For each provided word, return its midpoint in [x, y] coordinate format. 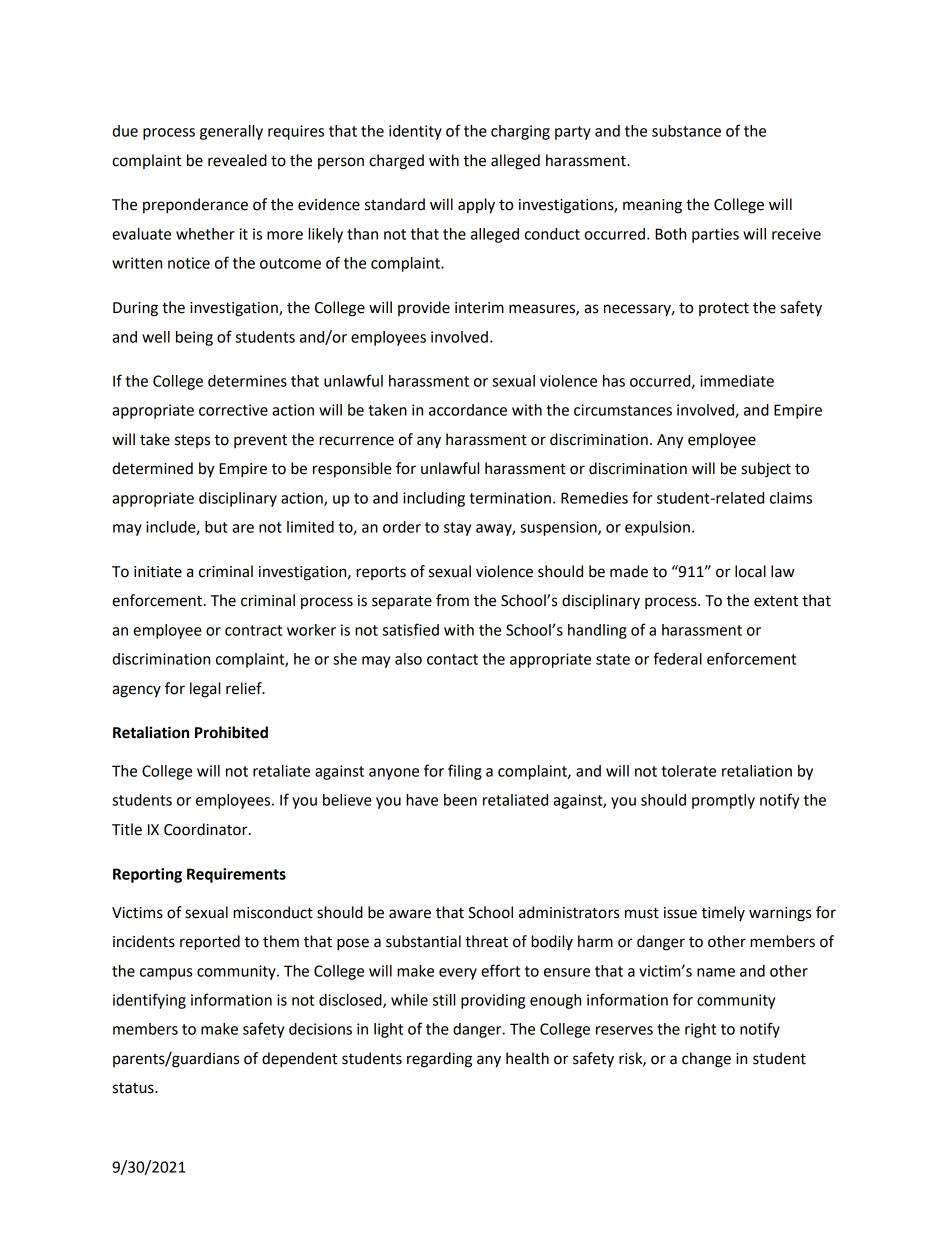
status [134, 1088]
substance [686, 131]
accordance [468, 410]
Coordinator [207, 829]
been [460, 800]
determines [247, 381]
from [452, 600]
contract [253, 630]
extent [776, 601]
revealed [237, 160]
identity [415, 132]
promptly [723, 801]
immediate [737, 381]
